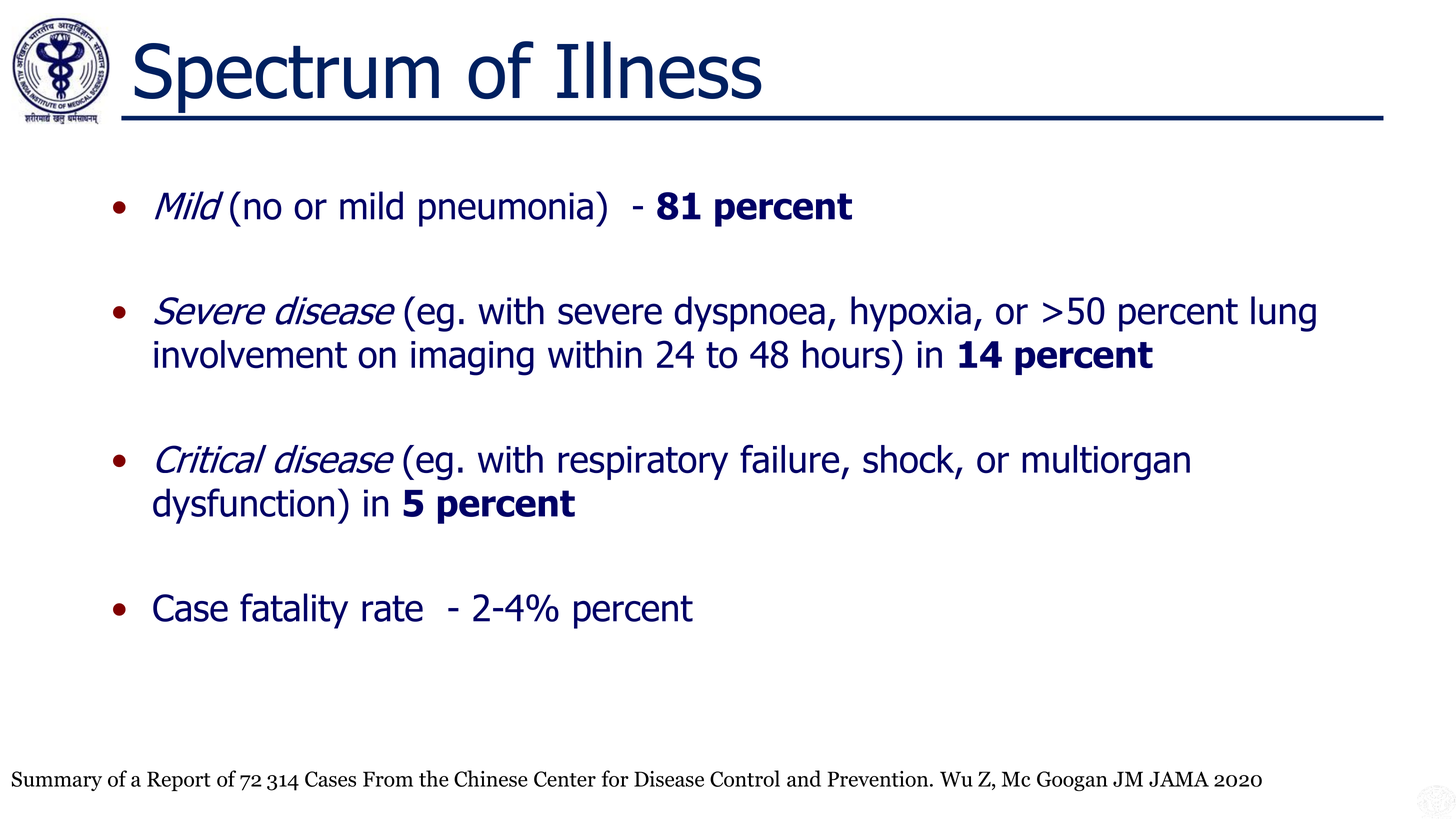  Describe the element at coordinates (287, 78) in the page. I see `Spectrum` at that location.
